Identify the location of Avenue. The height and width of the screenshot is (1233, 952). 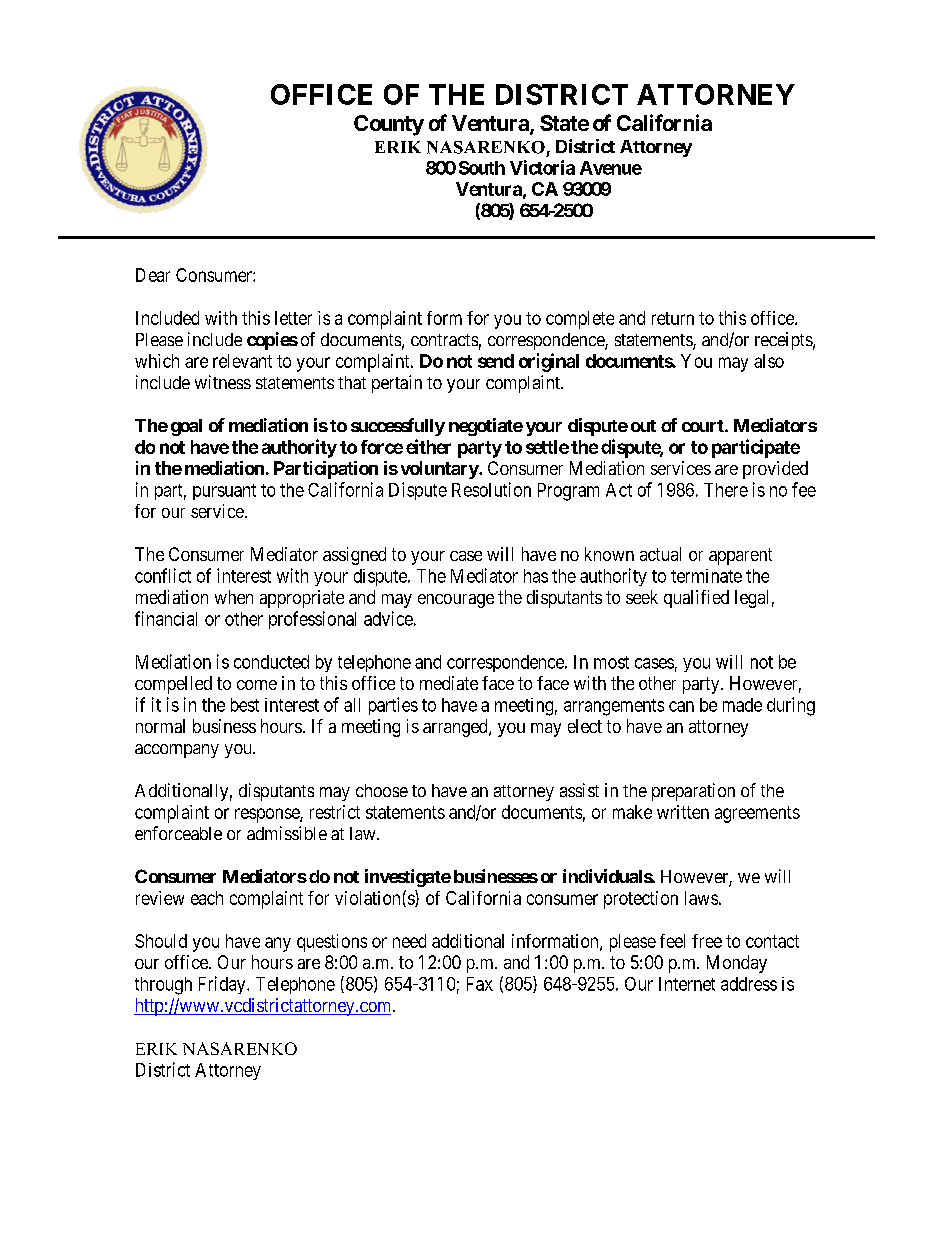
(611, 168).
